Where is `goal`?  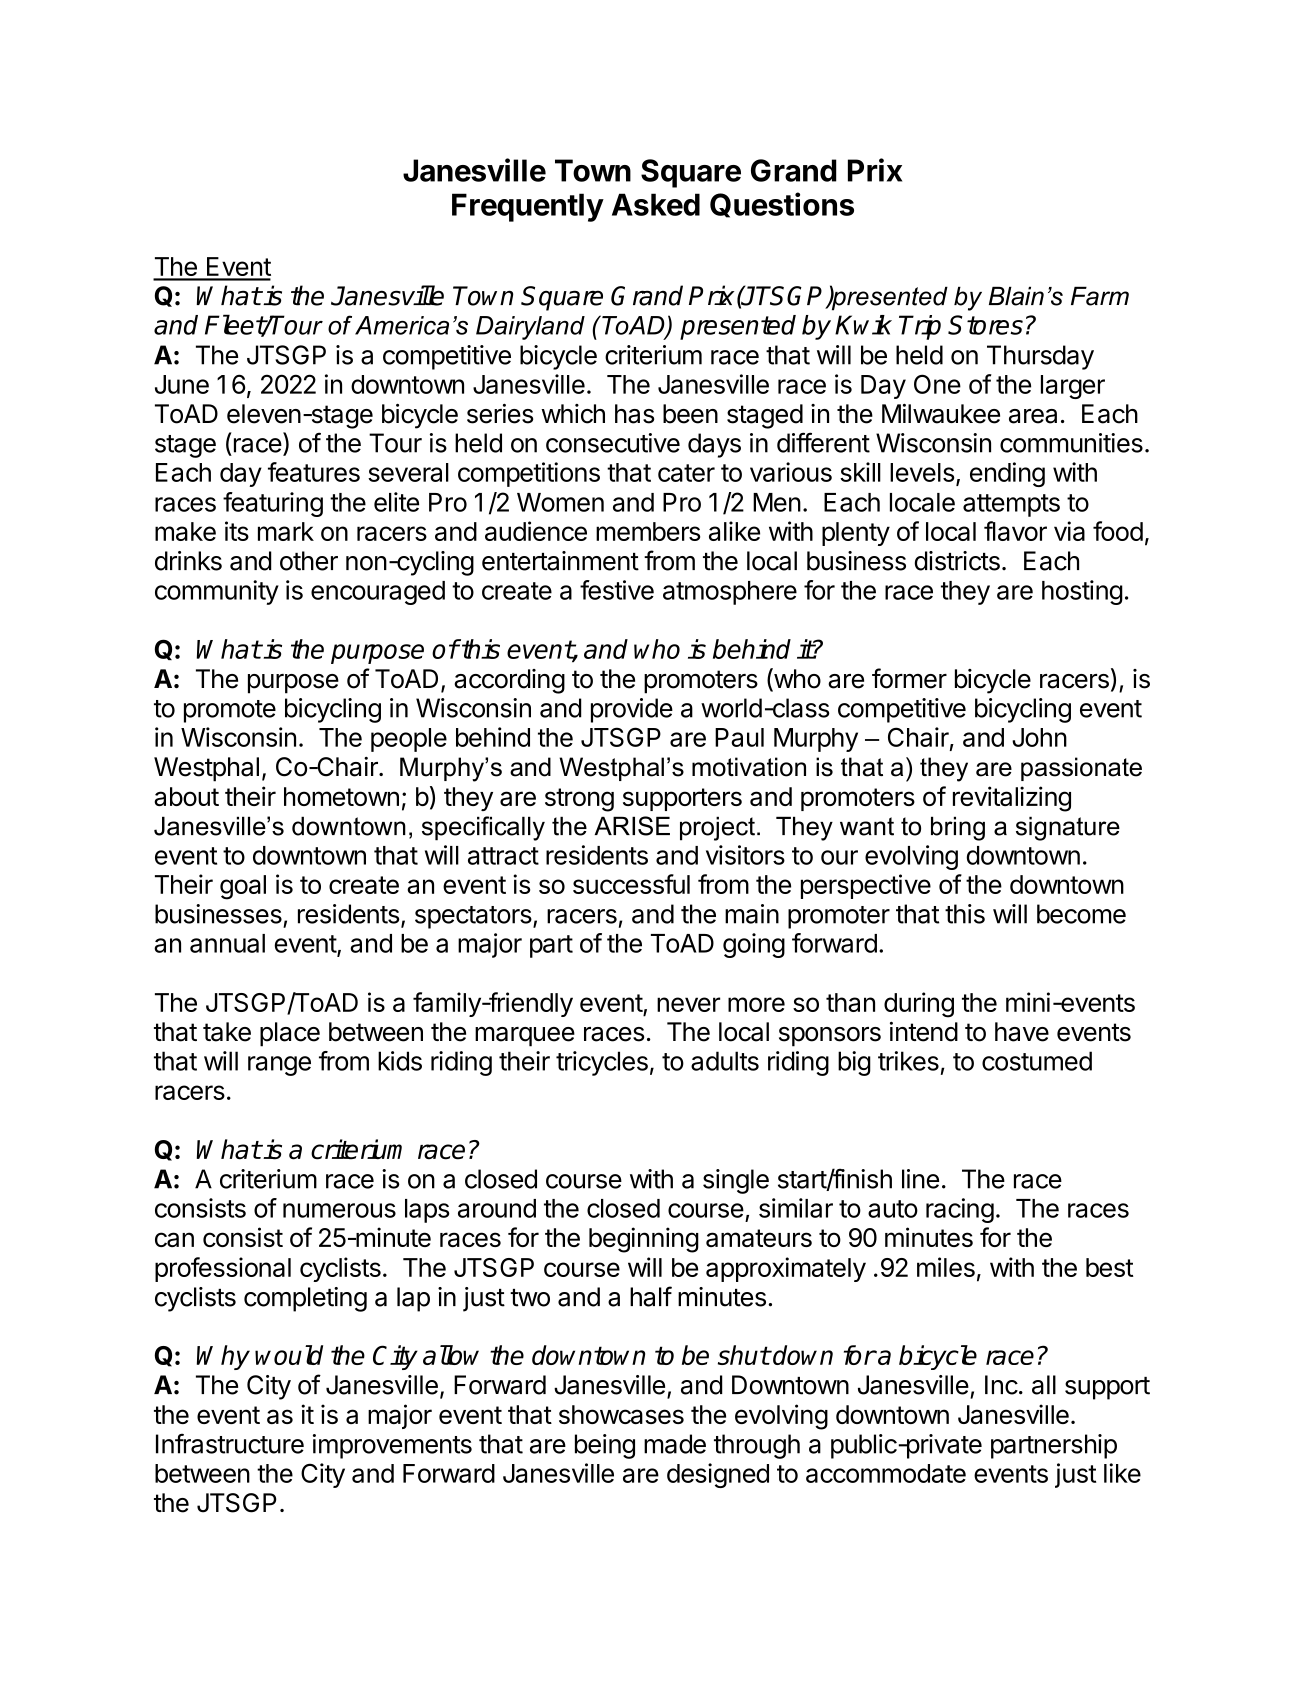
goal is located at coordinates (243, 887).
